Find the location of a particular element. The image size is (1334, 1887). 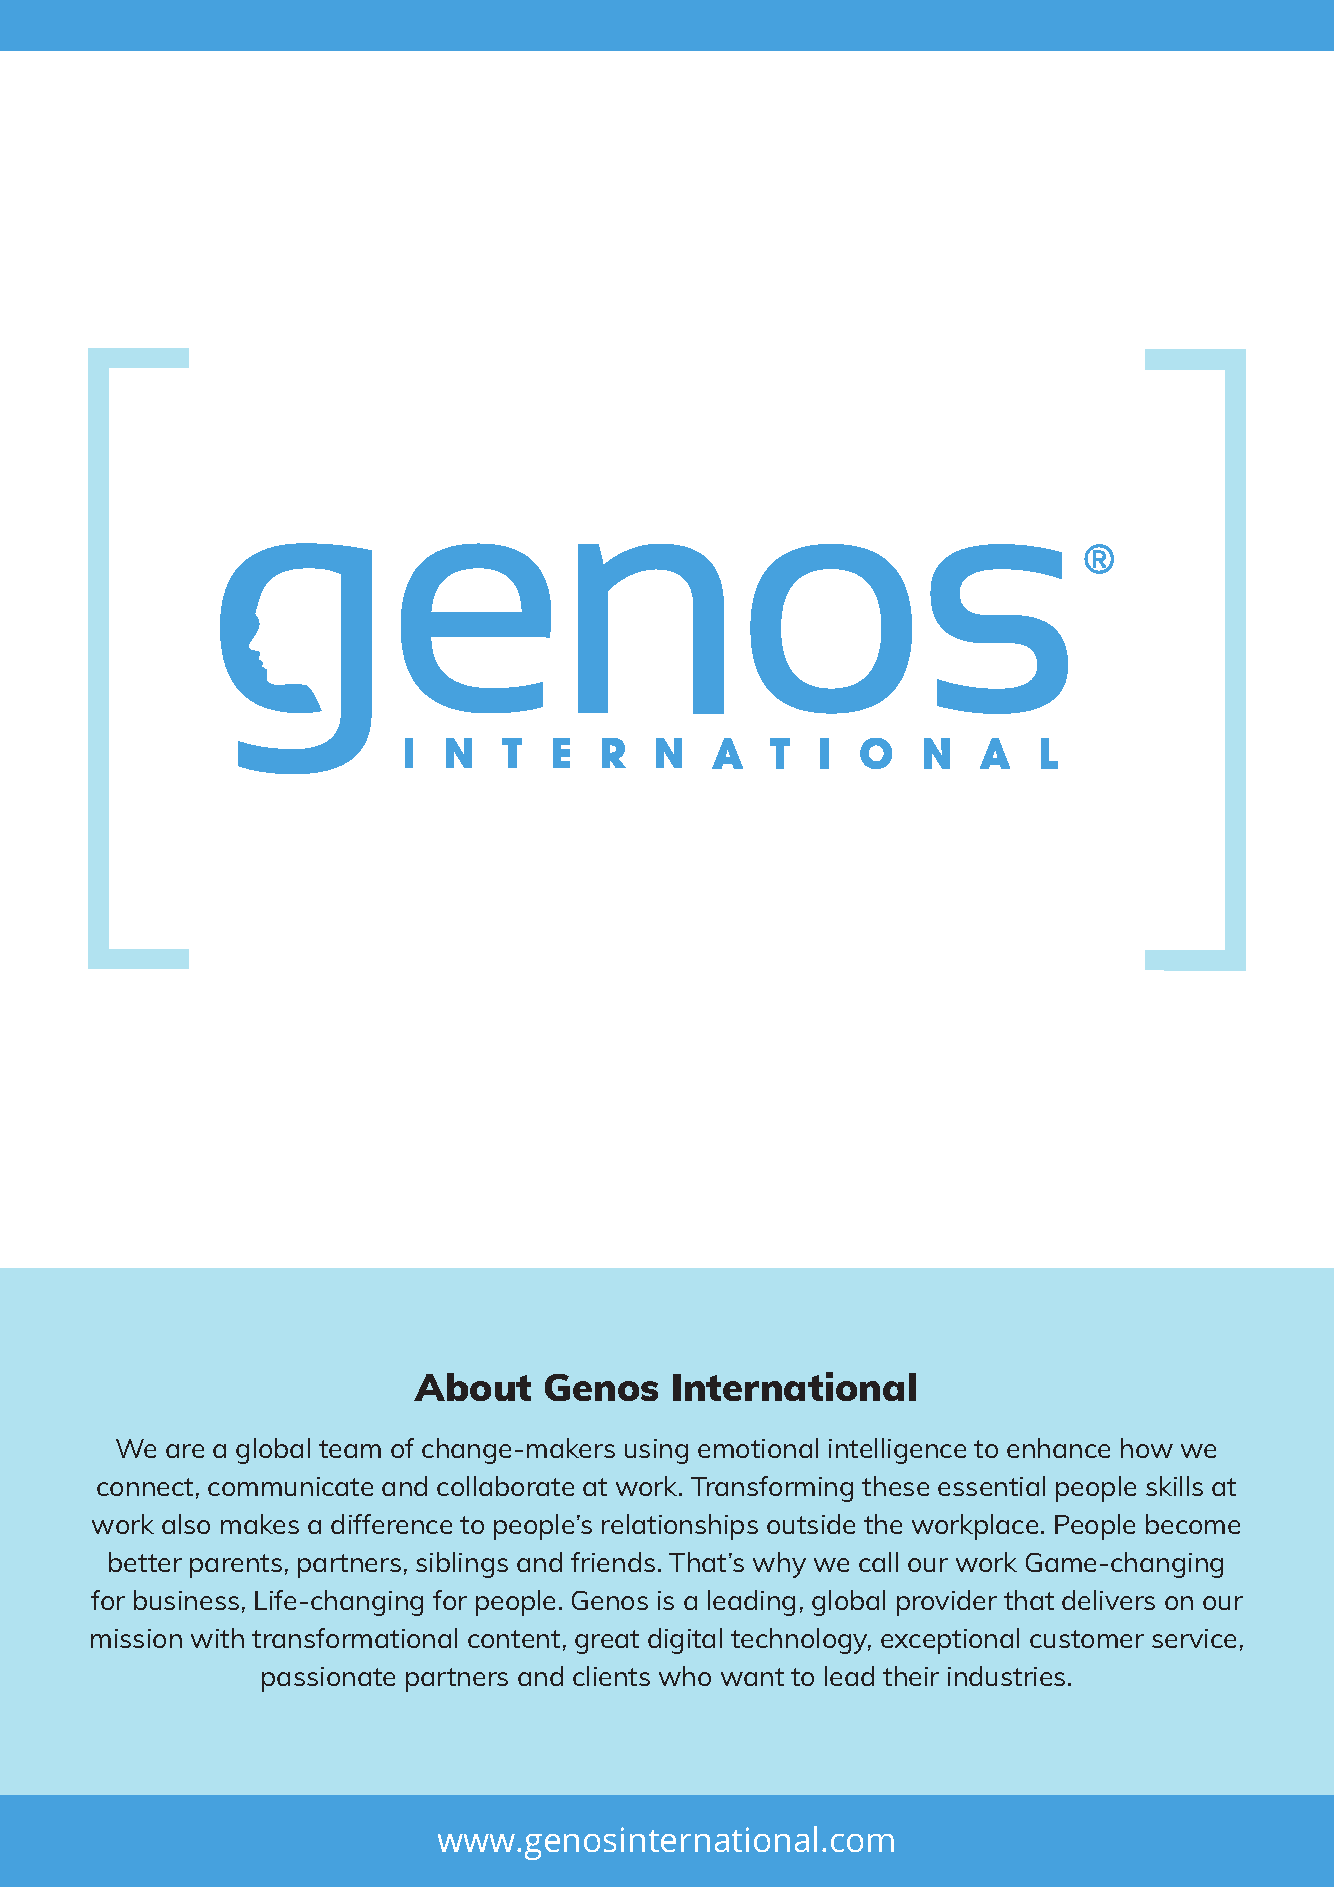

how is located at coordinates (1147, 1448).
